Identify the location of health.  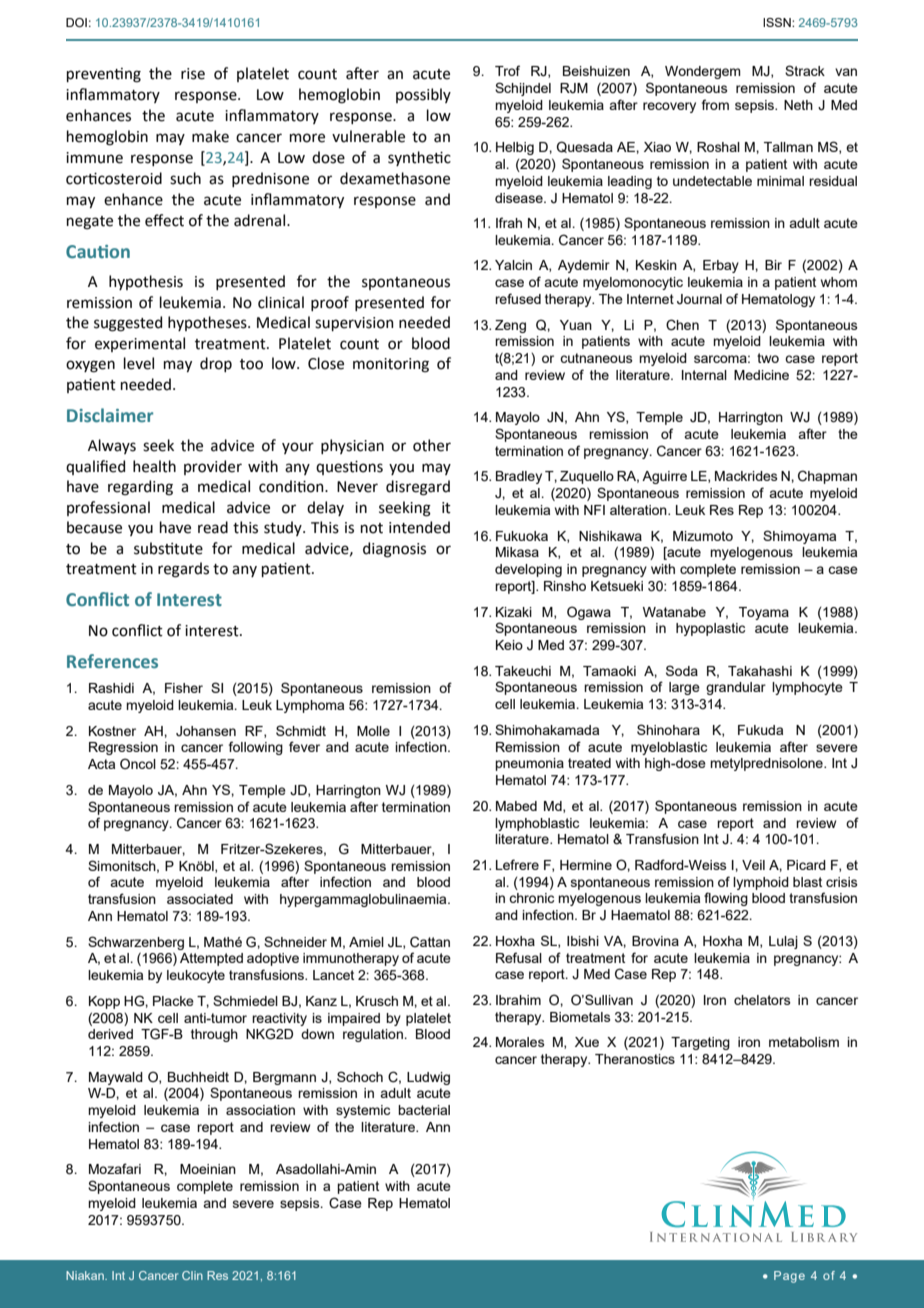
(154, 466).
